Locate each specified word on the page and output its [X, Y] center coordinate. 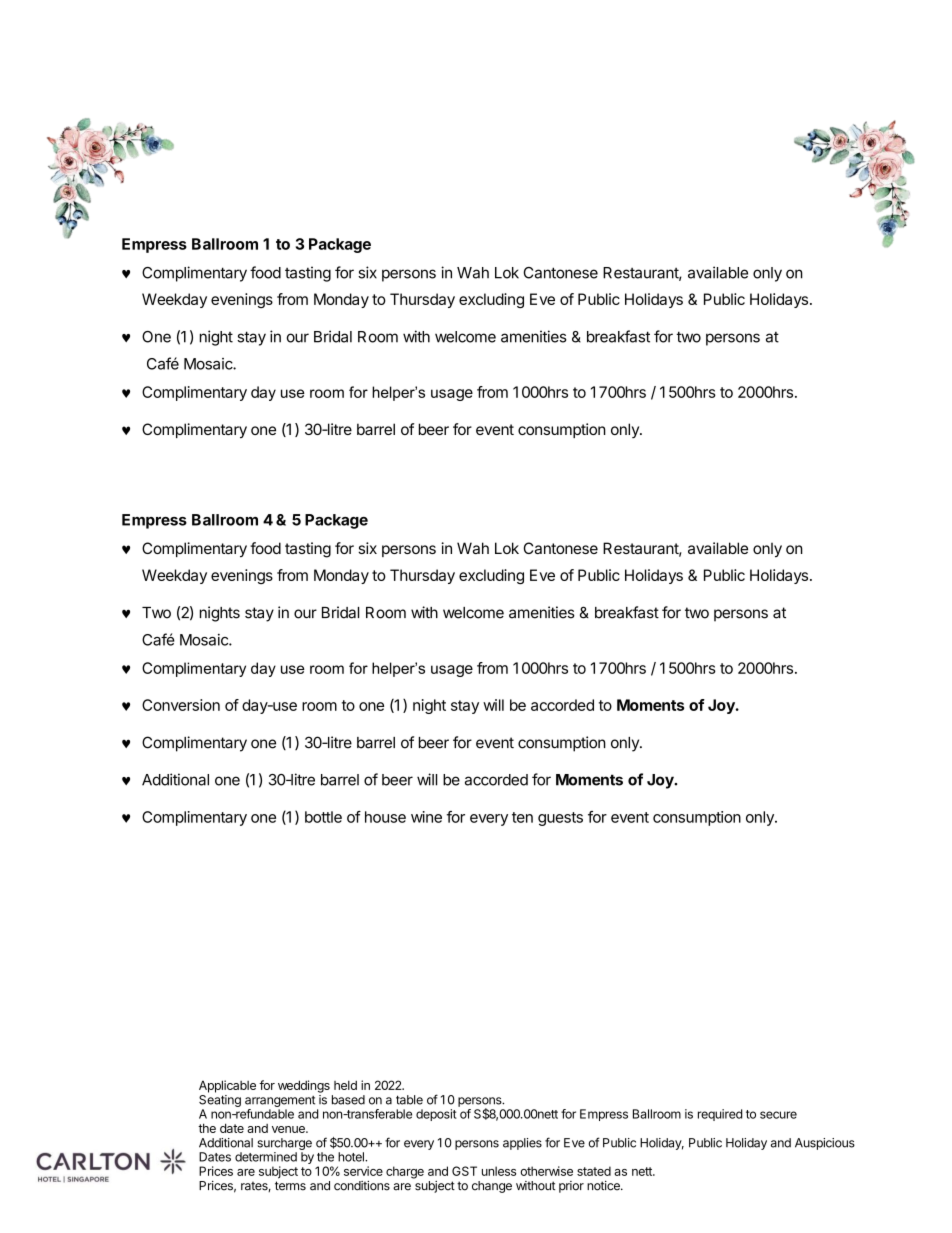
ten [522, 817]
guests [560, 819]
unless [499, 1171]
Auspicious [825, 1144]
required [720, 1115]
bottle [323, 817]
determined [266, 1157]
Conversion [181, 705]
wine [426, 817]
